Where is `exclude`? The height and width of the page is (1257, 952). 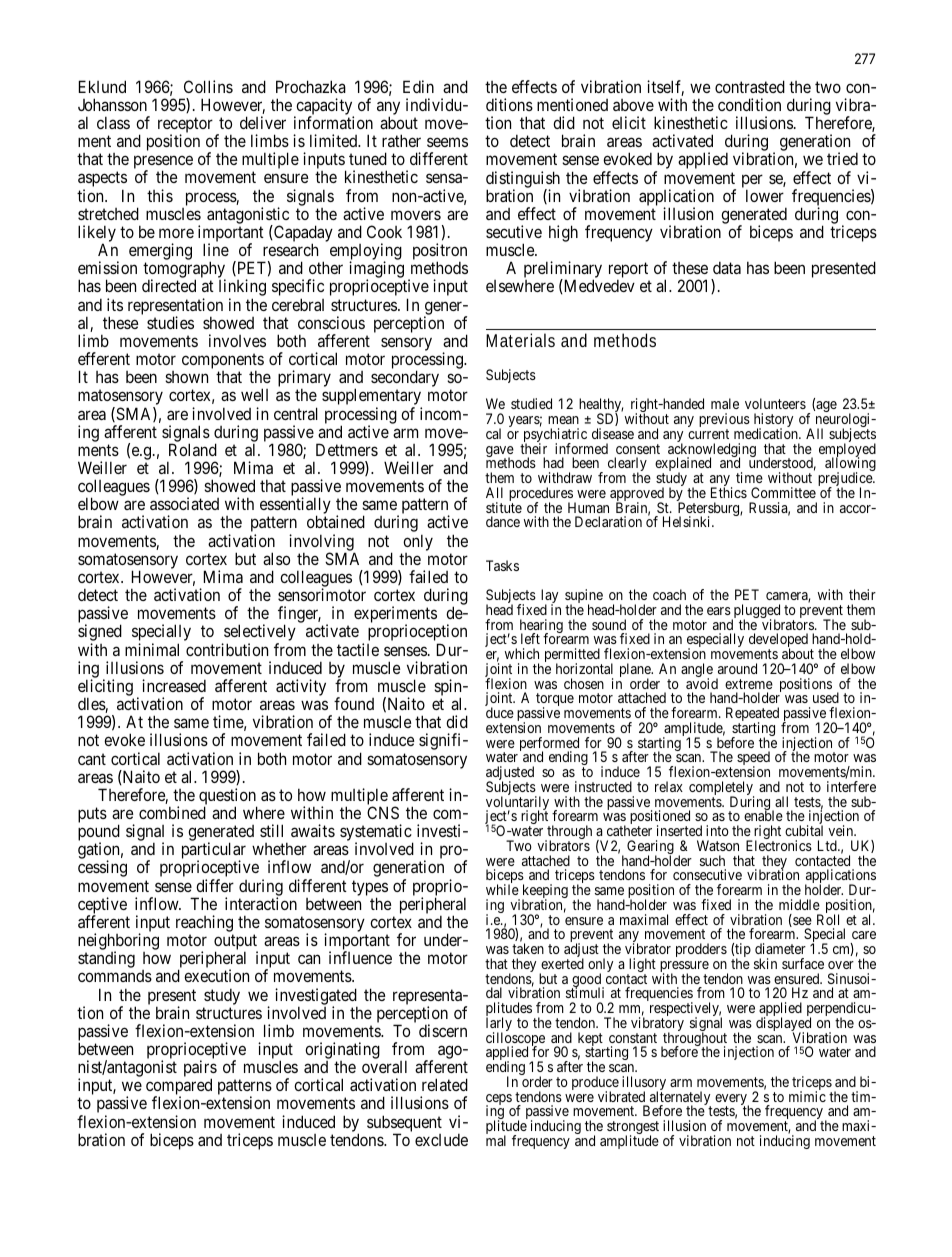
exclude is located at coordinates (441, 1139).
